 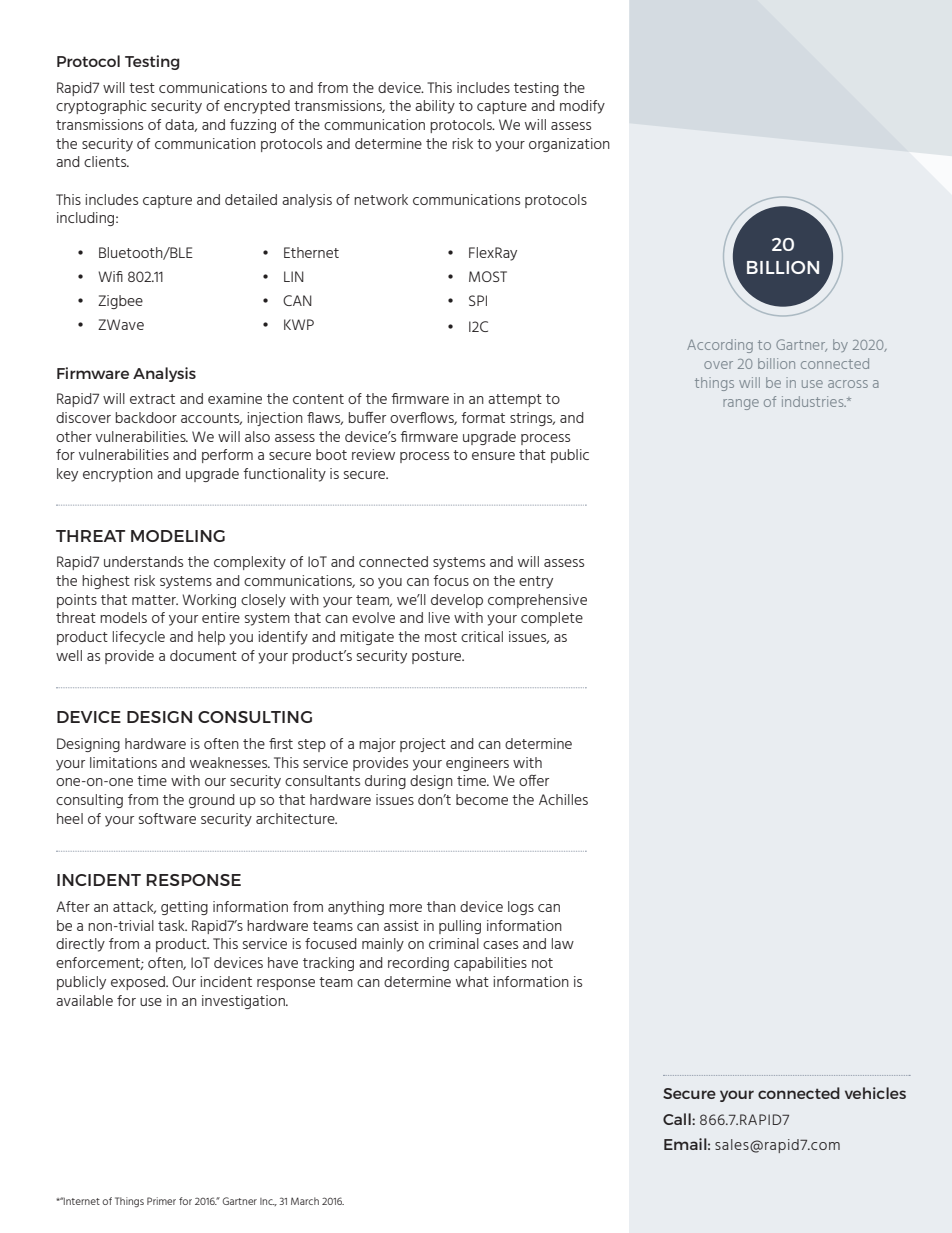 What do you see at coordinates (552, 619) in the screenshot?
I see `complete` at bounding box center [552, 619].
